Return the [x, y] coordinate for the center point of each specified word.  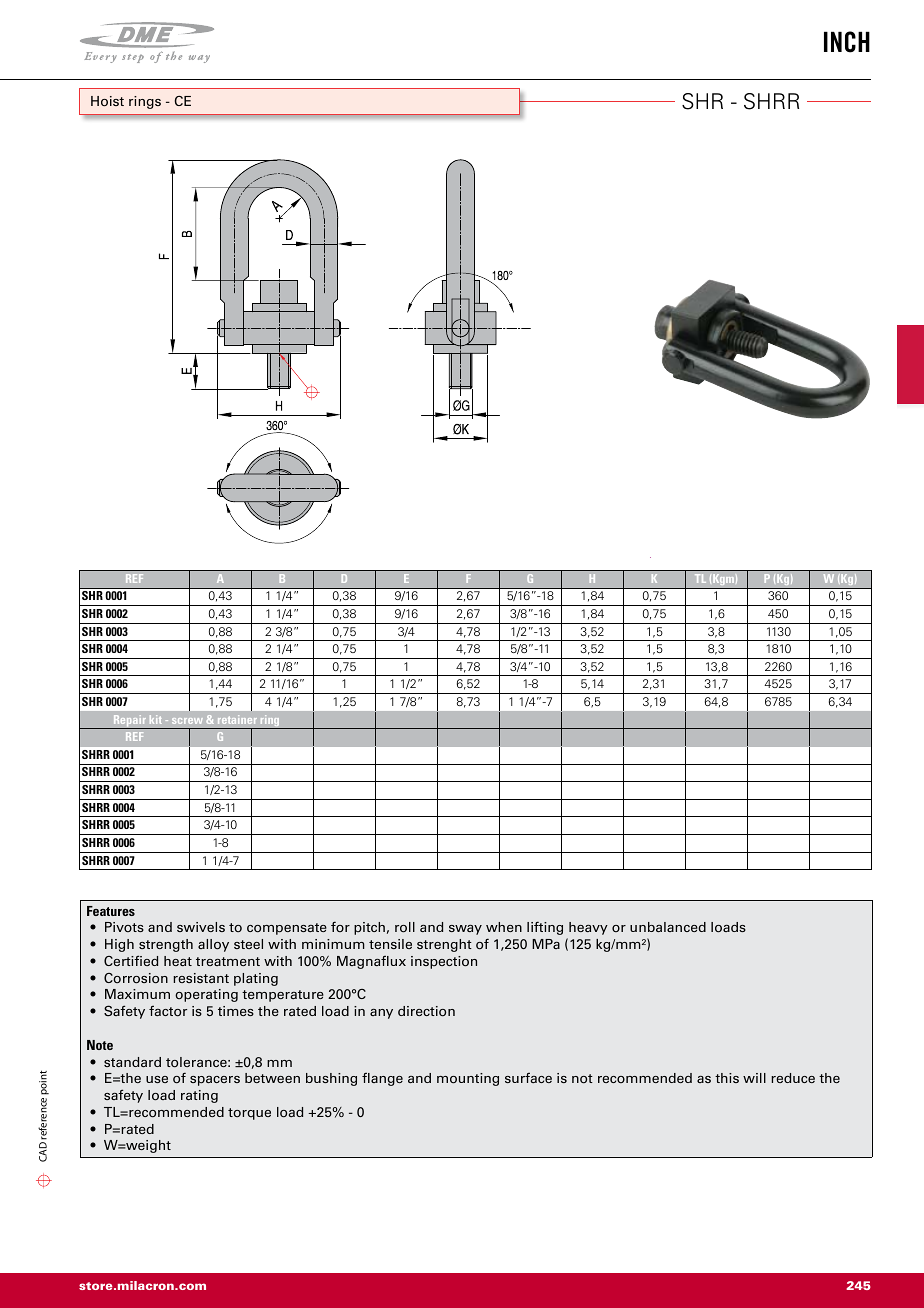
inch [847, 42]
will [754, 1078]
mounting [468, 1079]
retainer [237, 719]
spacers [215, 1081]
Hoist [107, 101]
